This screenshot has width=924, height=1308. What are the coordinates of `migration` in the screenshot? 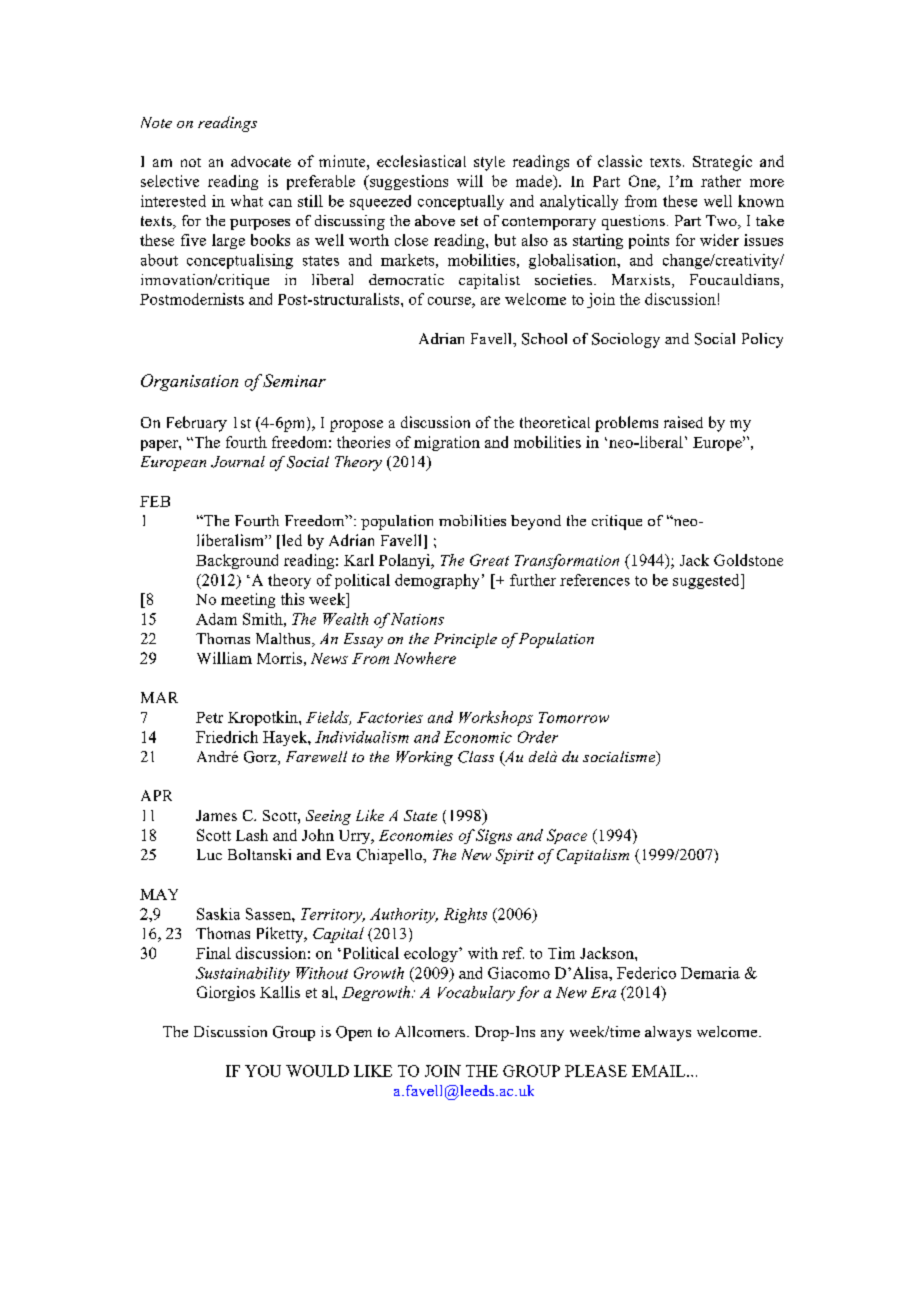 It's located at (447, 443).
